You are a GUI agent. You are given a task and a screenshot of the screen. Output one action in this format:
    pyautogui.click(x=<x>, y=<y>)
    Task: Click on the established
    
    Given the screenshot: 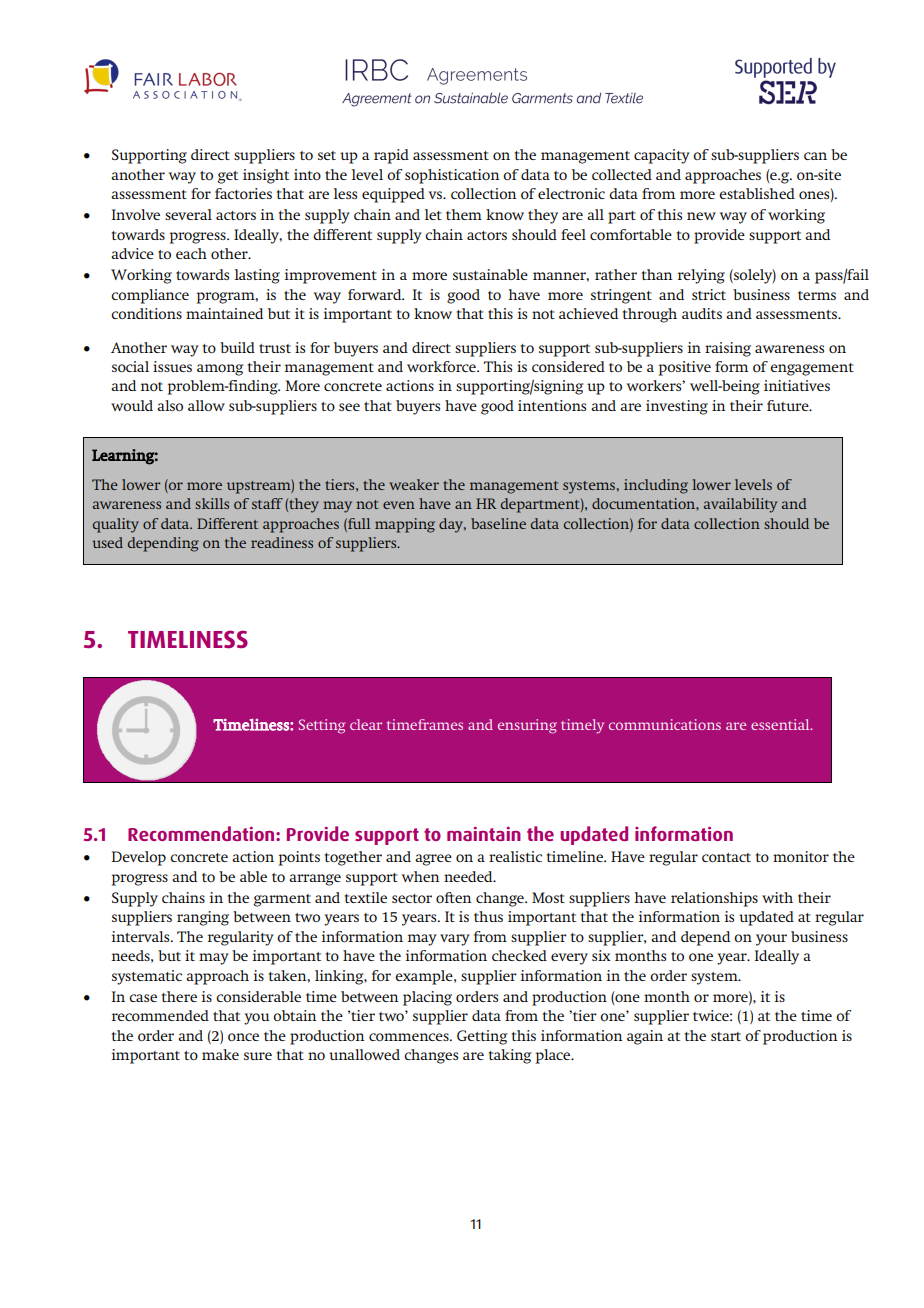 What is the action you would take?
    pyautogui.click(x=757, y=193)
